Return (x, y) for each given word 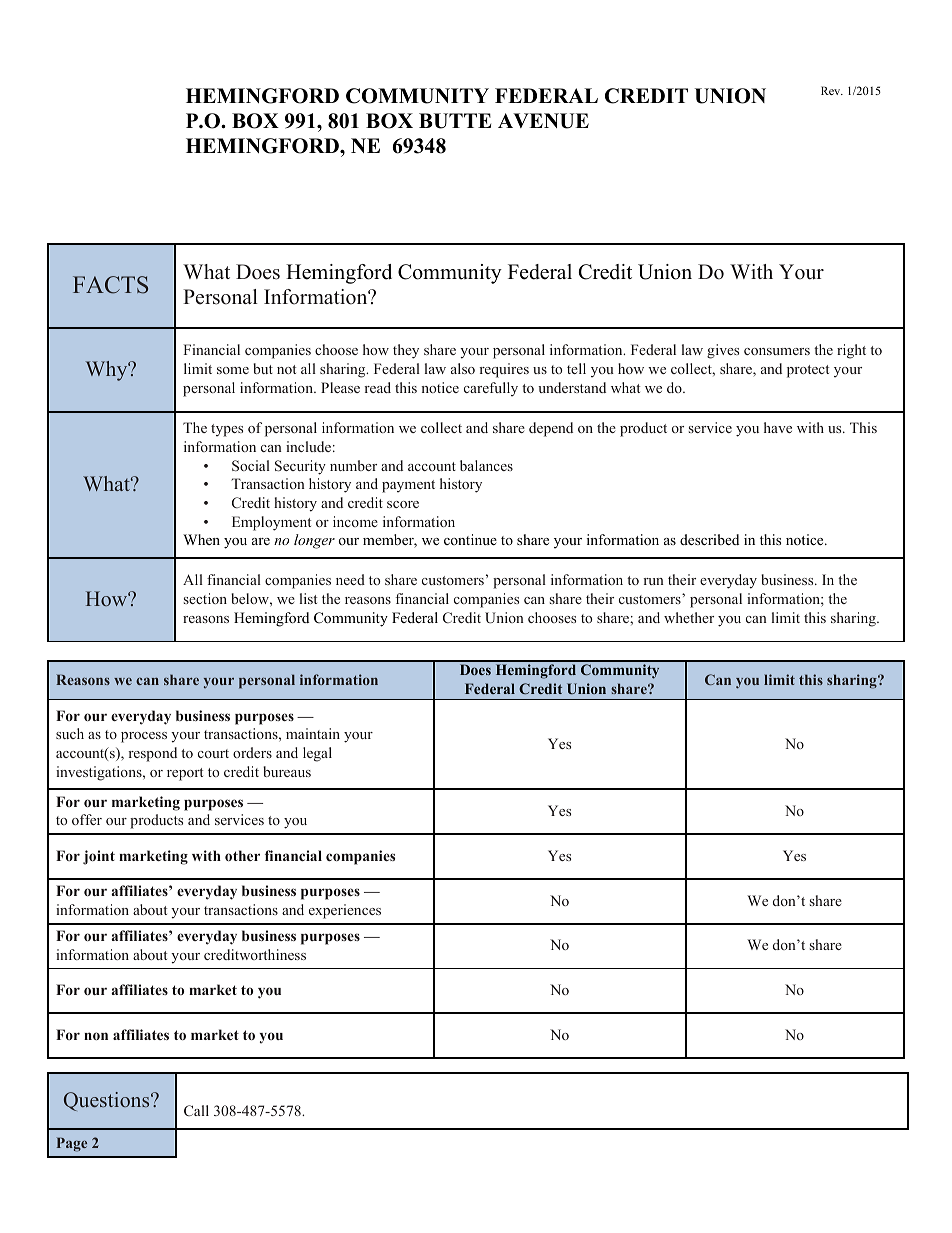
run (653, 581)
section (205, 598)
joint (99, 857)
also (463, 368)
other (242, 855)
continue (470, 539)
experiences (345, 911)
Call (196, 1110)
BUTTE (455, 121)
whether (689, 617)
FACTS (110, 285)
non (96, 1036)
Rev (832, 90)
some (233, 370)
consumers (777, 351)
